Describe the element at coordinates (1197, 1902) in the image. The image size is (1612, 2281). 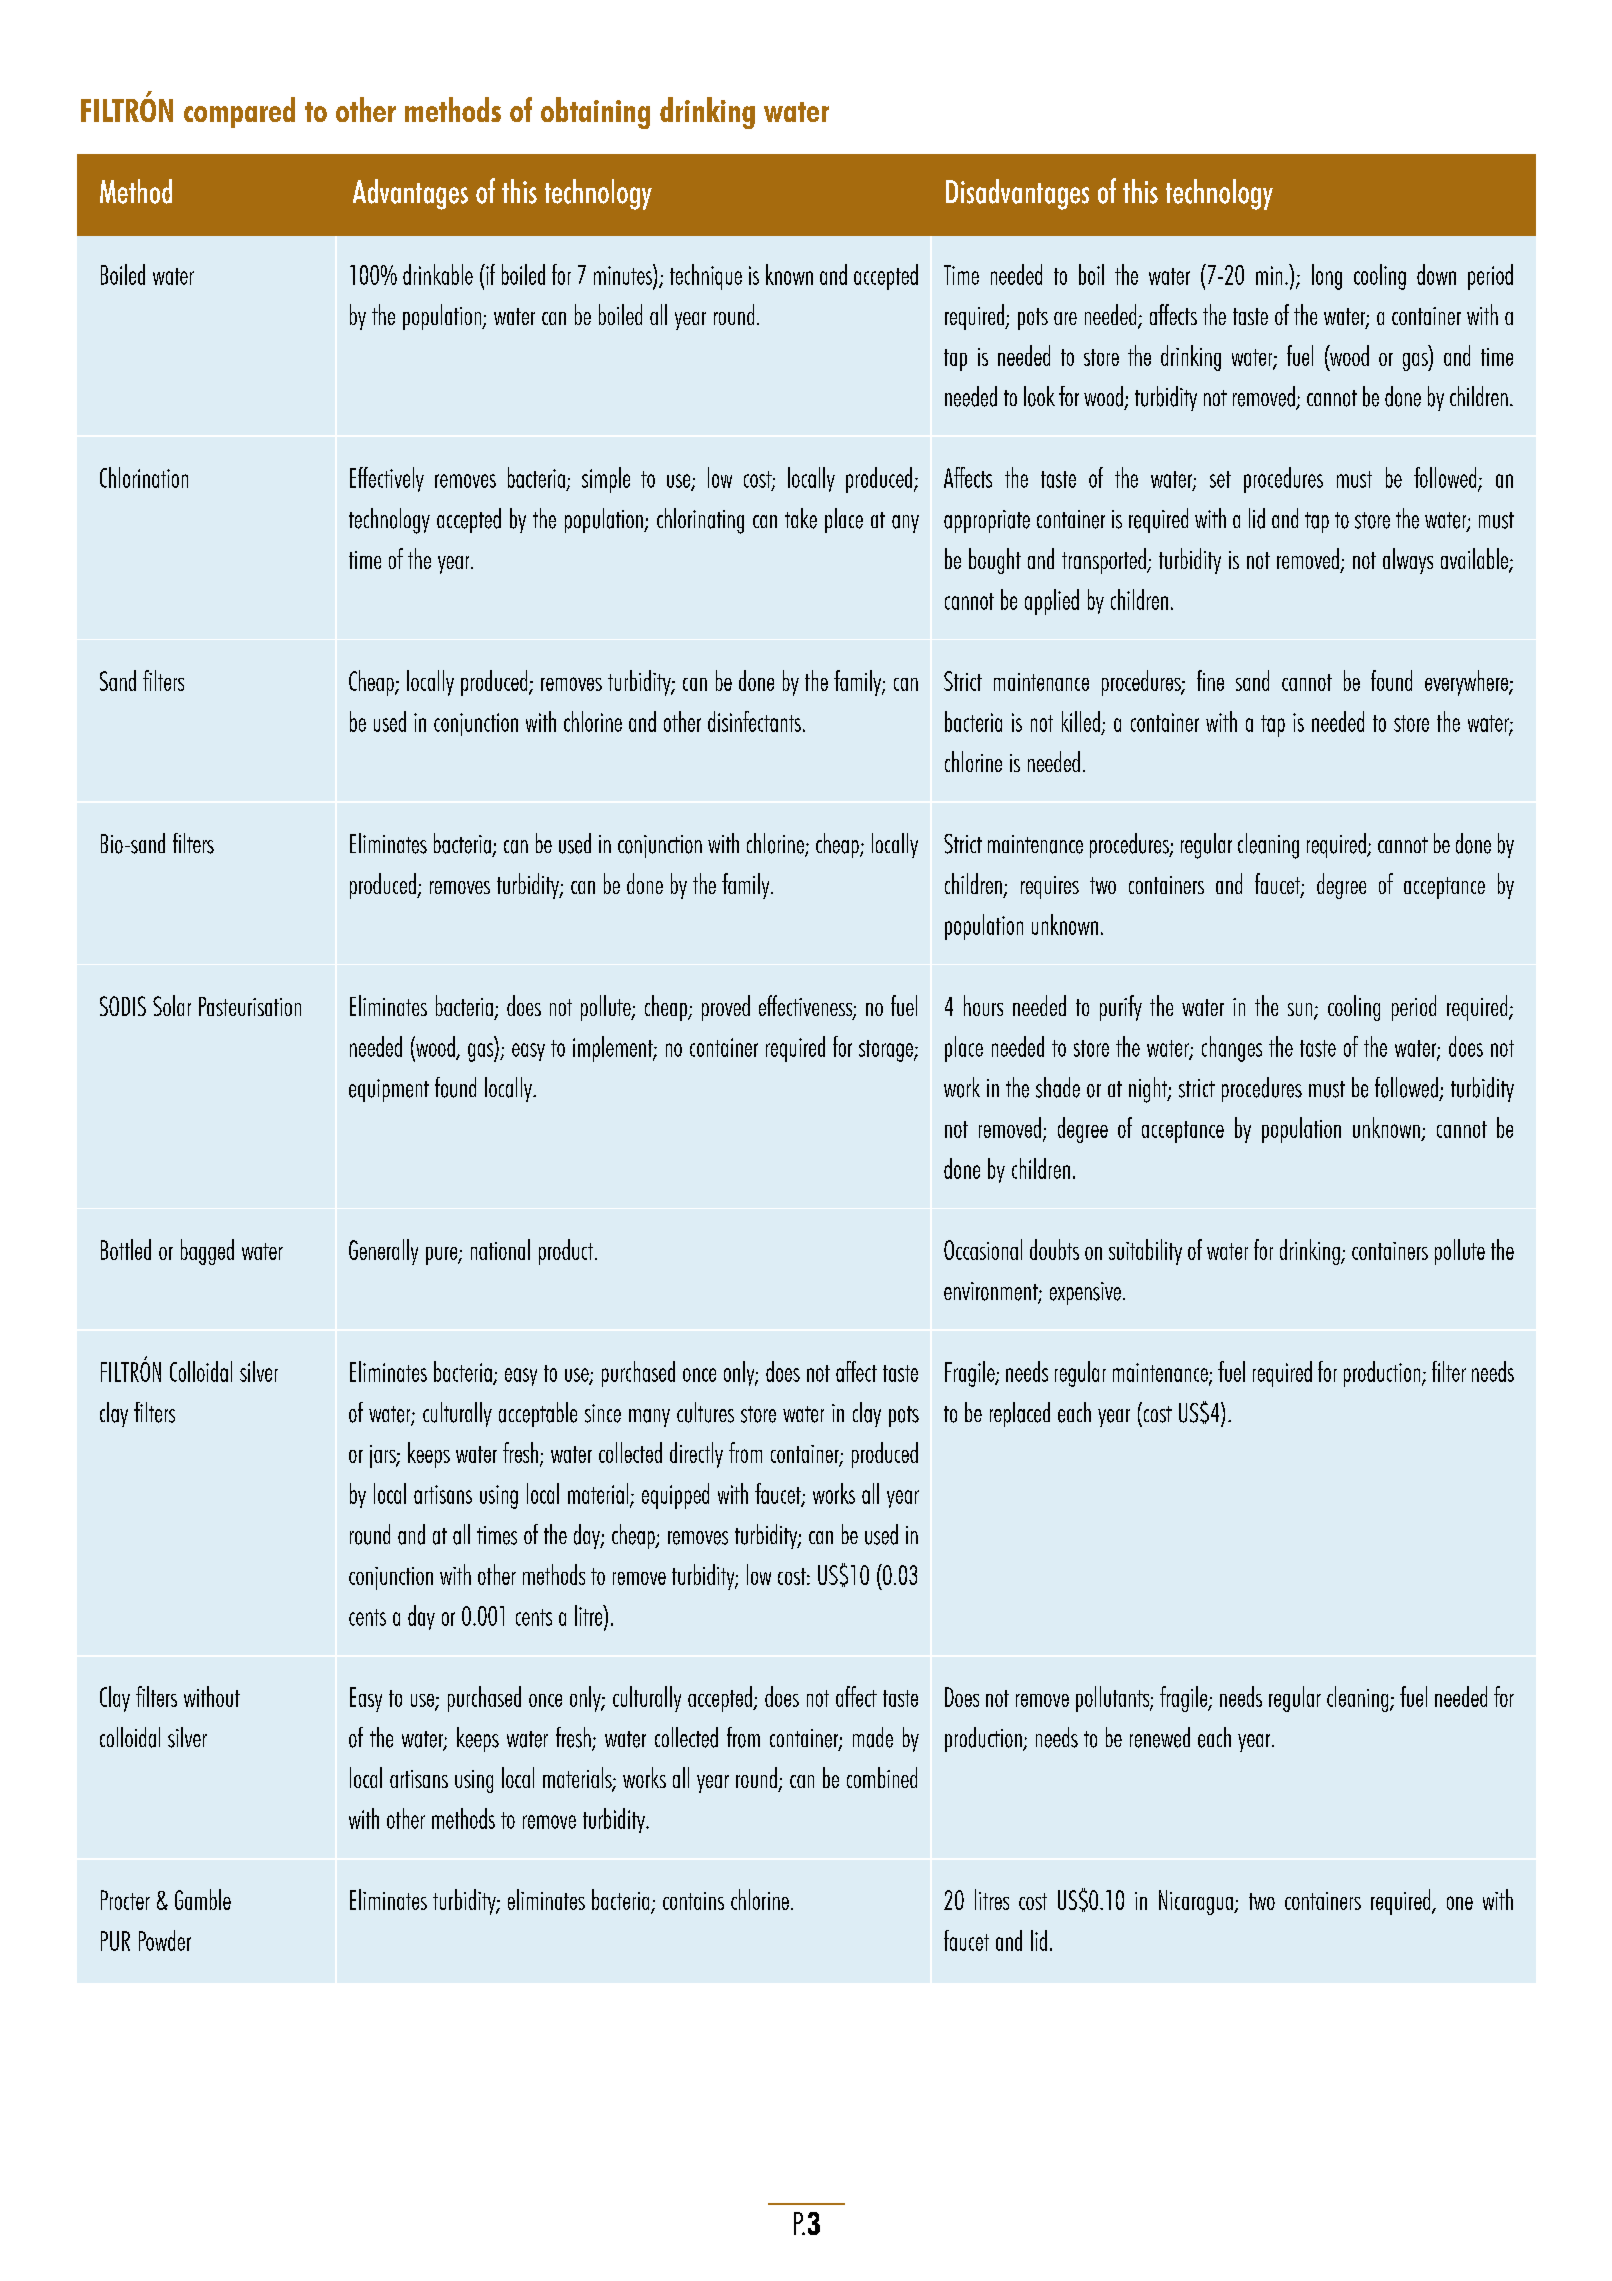
I see `Nicaragua` at that location.
